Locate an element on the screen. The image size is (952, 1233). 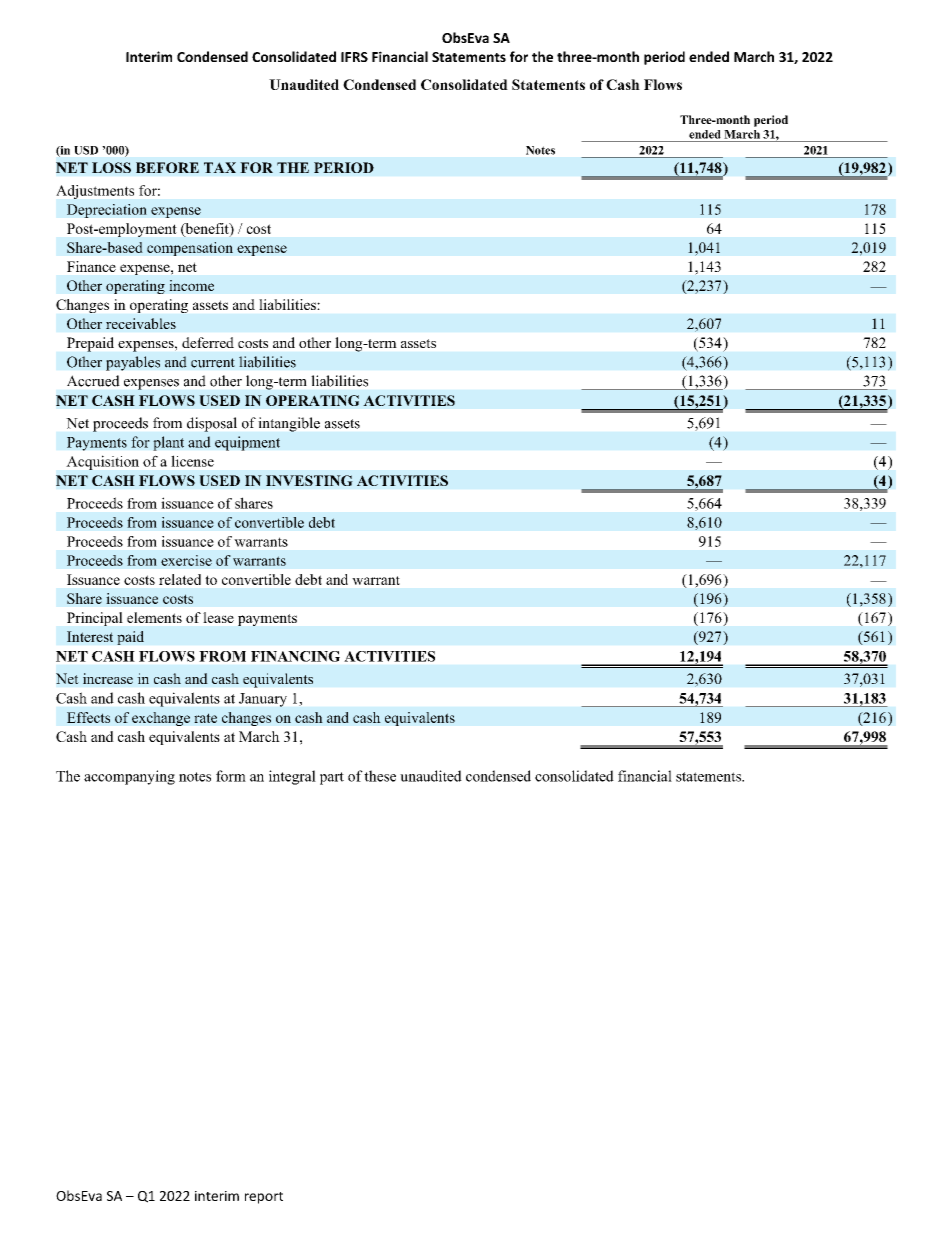
TAX is located at coordinates (220, 167).
